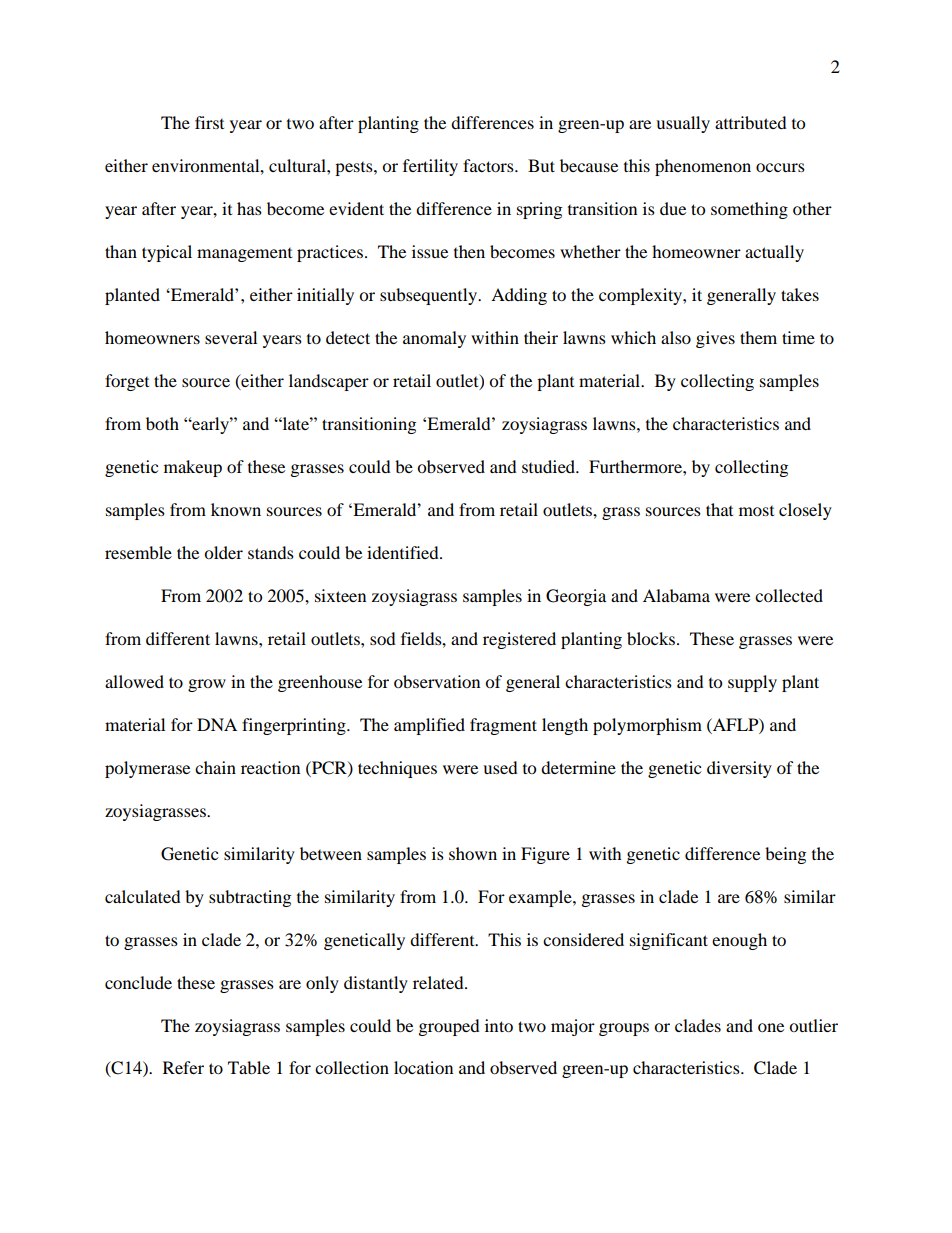 The image size is (952, 1233). Describe the element at coordinates (209, 122) in the page. I see `first` at that location.
